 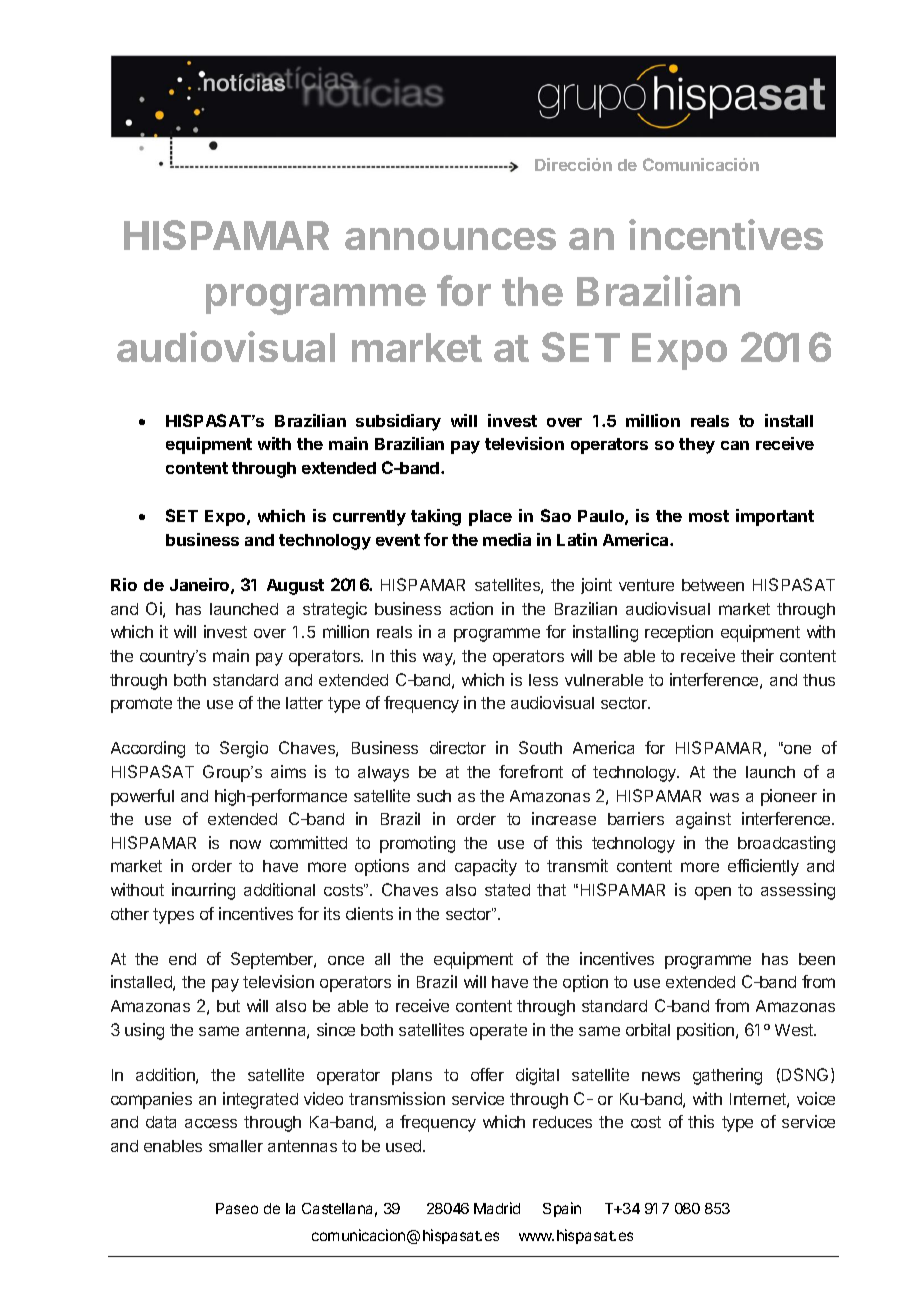 What do you see at coordinates (450, 239) in the page?
I see `announces` at bounding box center [450, 239].
